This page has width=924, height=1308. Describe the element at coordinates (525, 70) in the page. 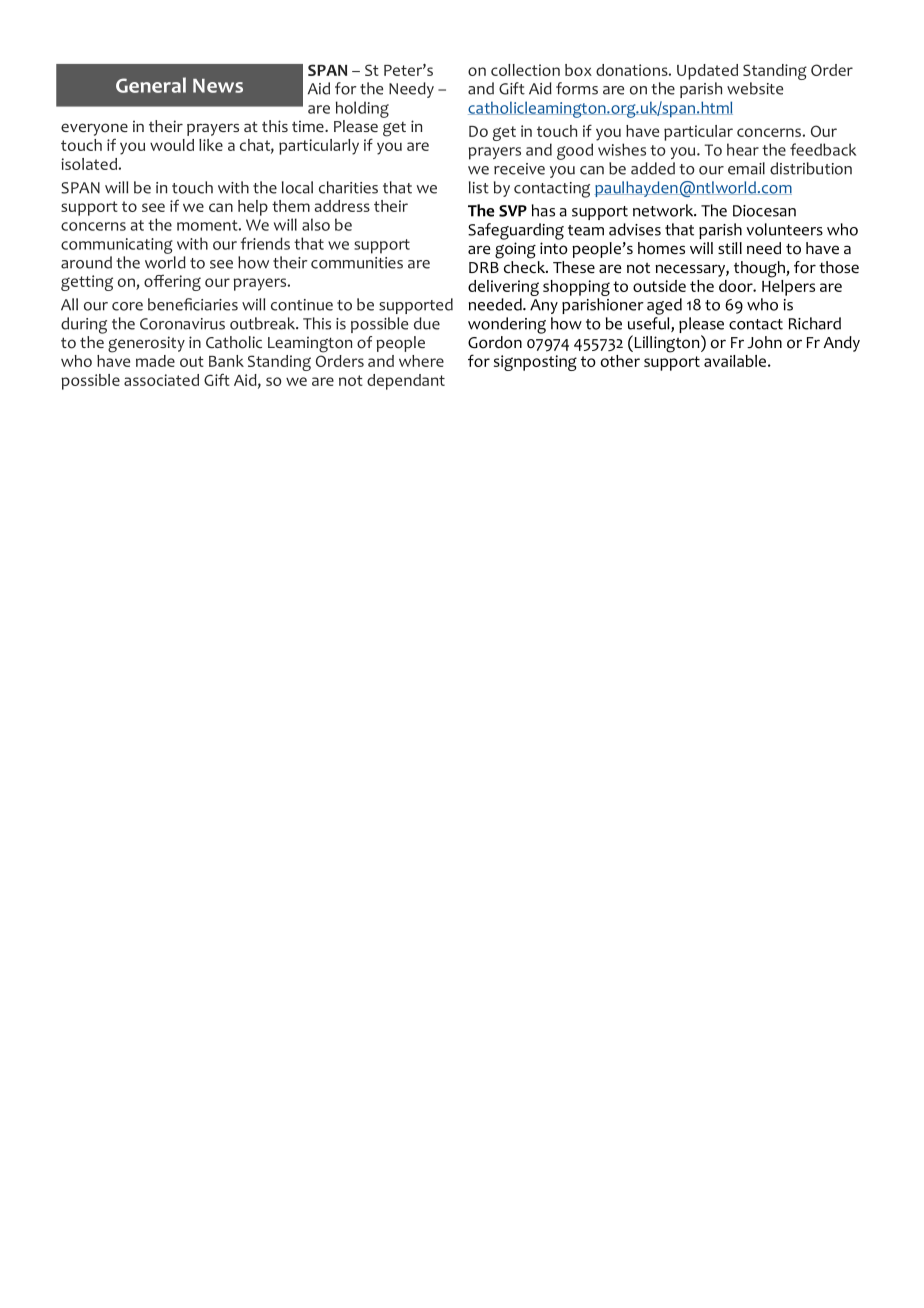

I see `collection` at that location.
